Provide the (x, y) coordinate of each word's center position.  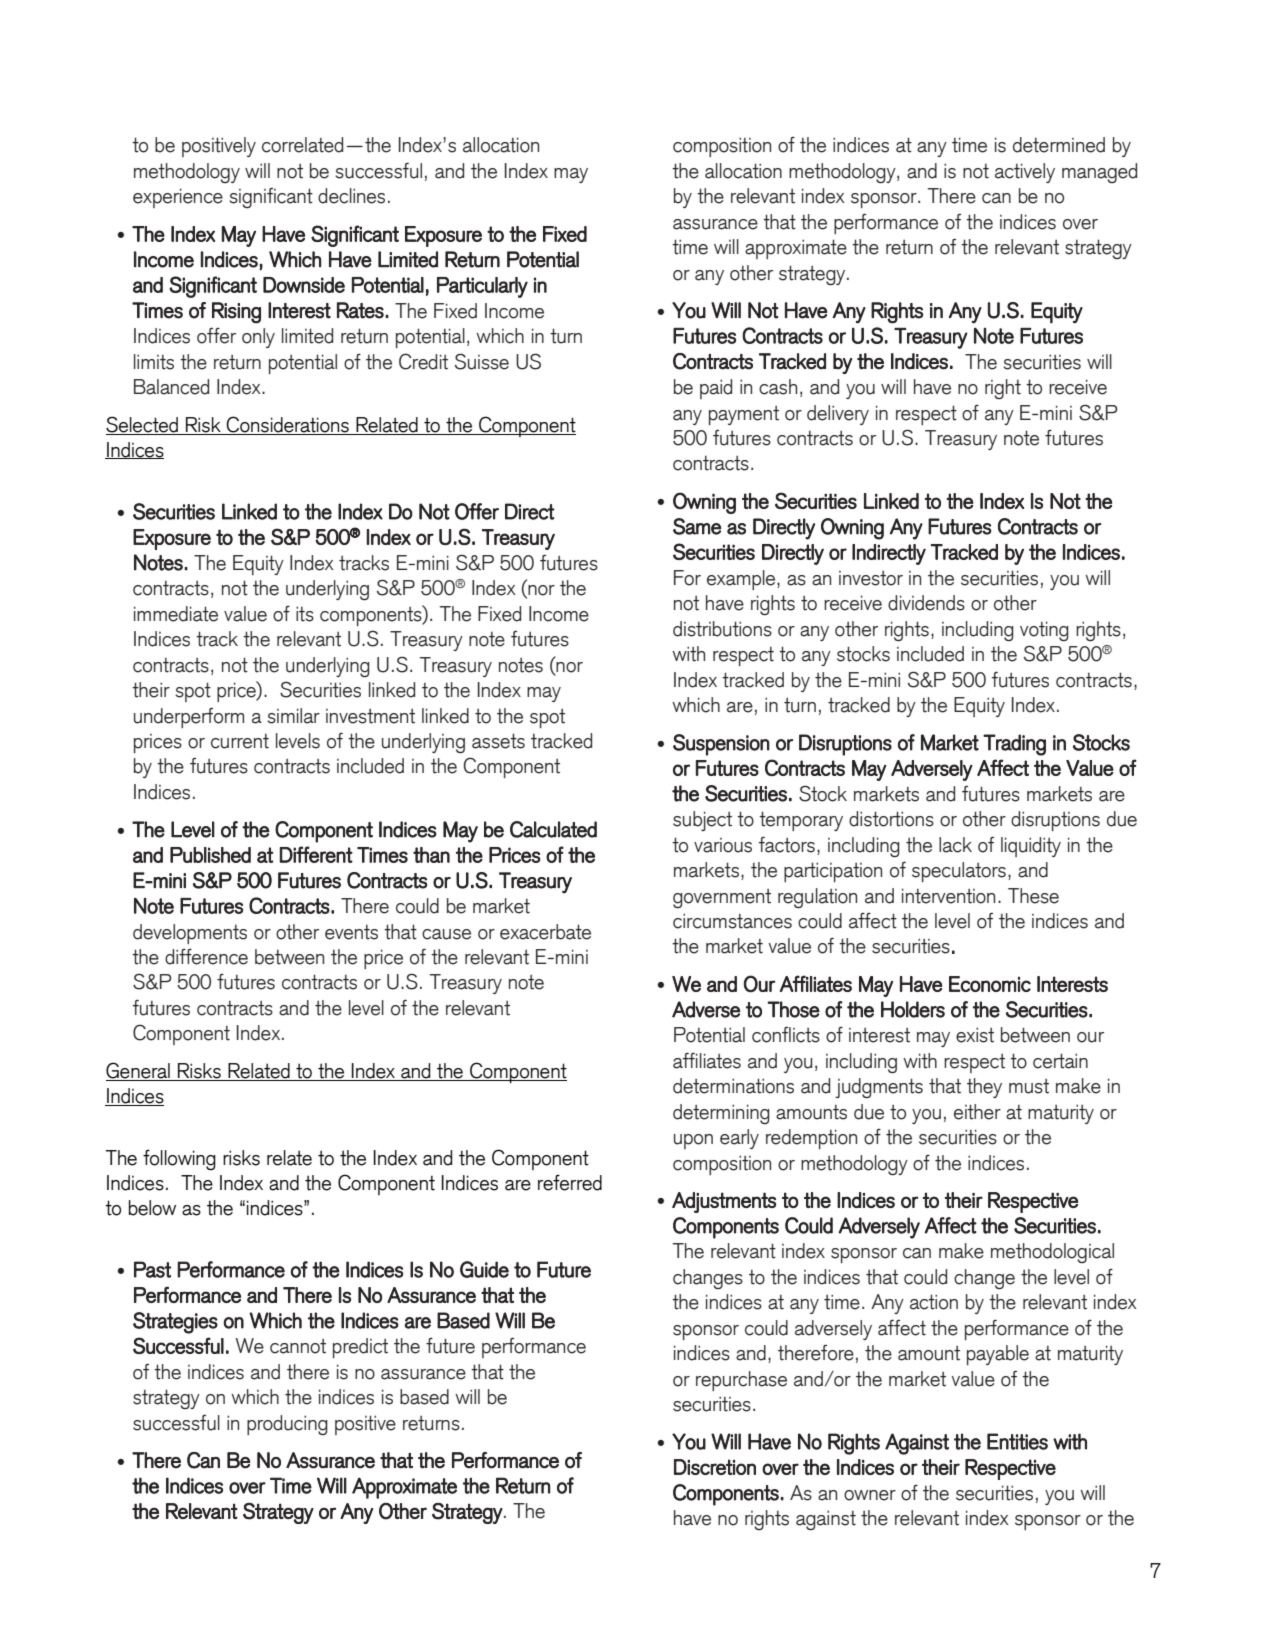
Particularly (482, 287)
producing (287, 1425)
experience (178, 198)
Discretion (715, 1467)
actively (1025, 173)
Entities (1017, 1441)
